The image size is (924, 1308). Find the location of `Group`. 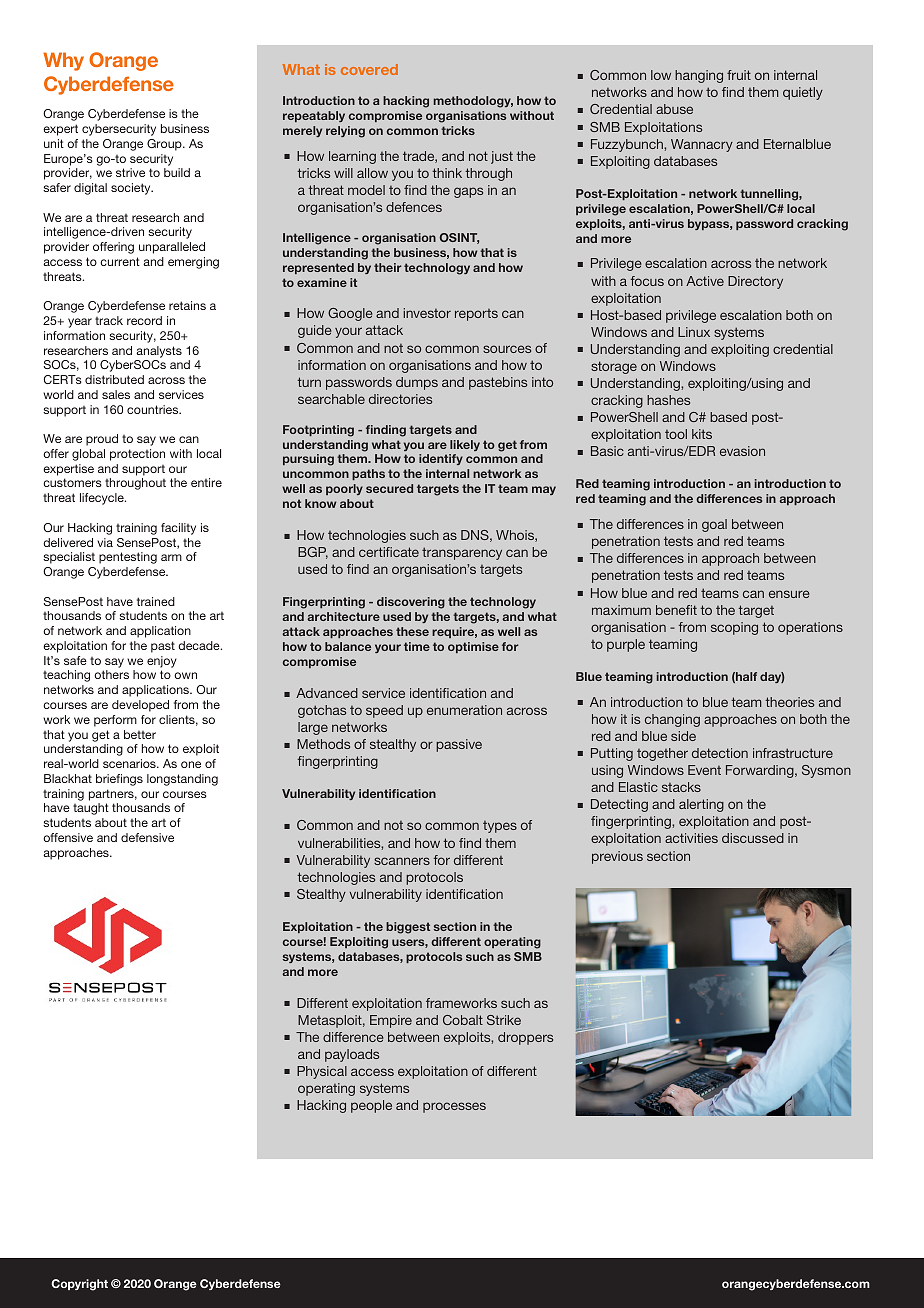

Group is located at coordinates (165, 145).
